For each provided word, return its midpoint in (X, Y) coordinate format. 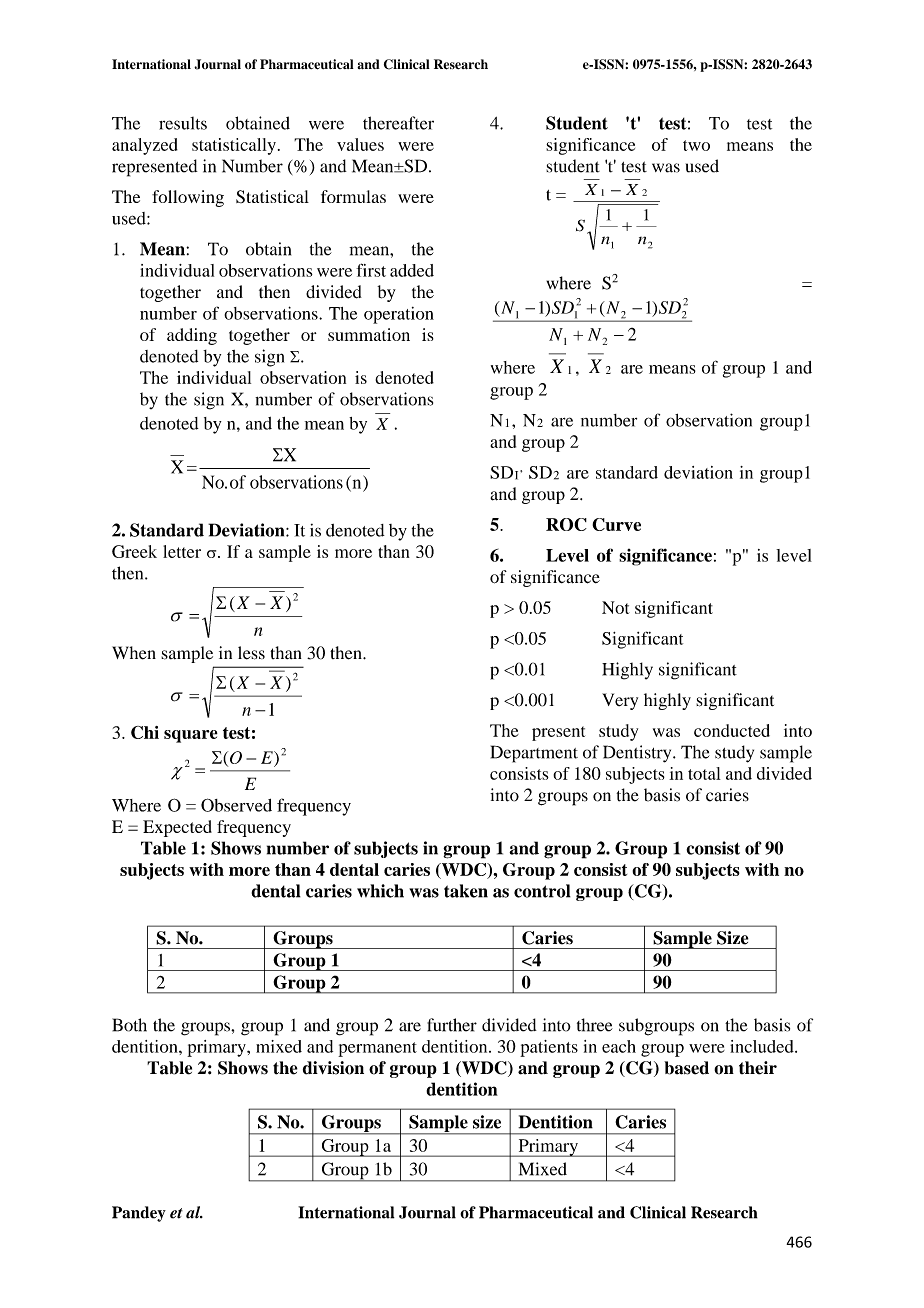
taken (466, 891)
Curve (616, 524)
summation (369, 334)
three (595, 1025)
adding (192, 336)
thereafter (398, 123)
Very (620, 701)
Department (534, 754)
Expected (177, 828)
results (183, 123)
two (696, 145)
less (251, 653)
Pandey (139, 1214)
